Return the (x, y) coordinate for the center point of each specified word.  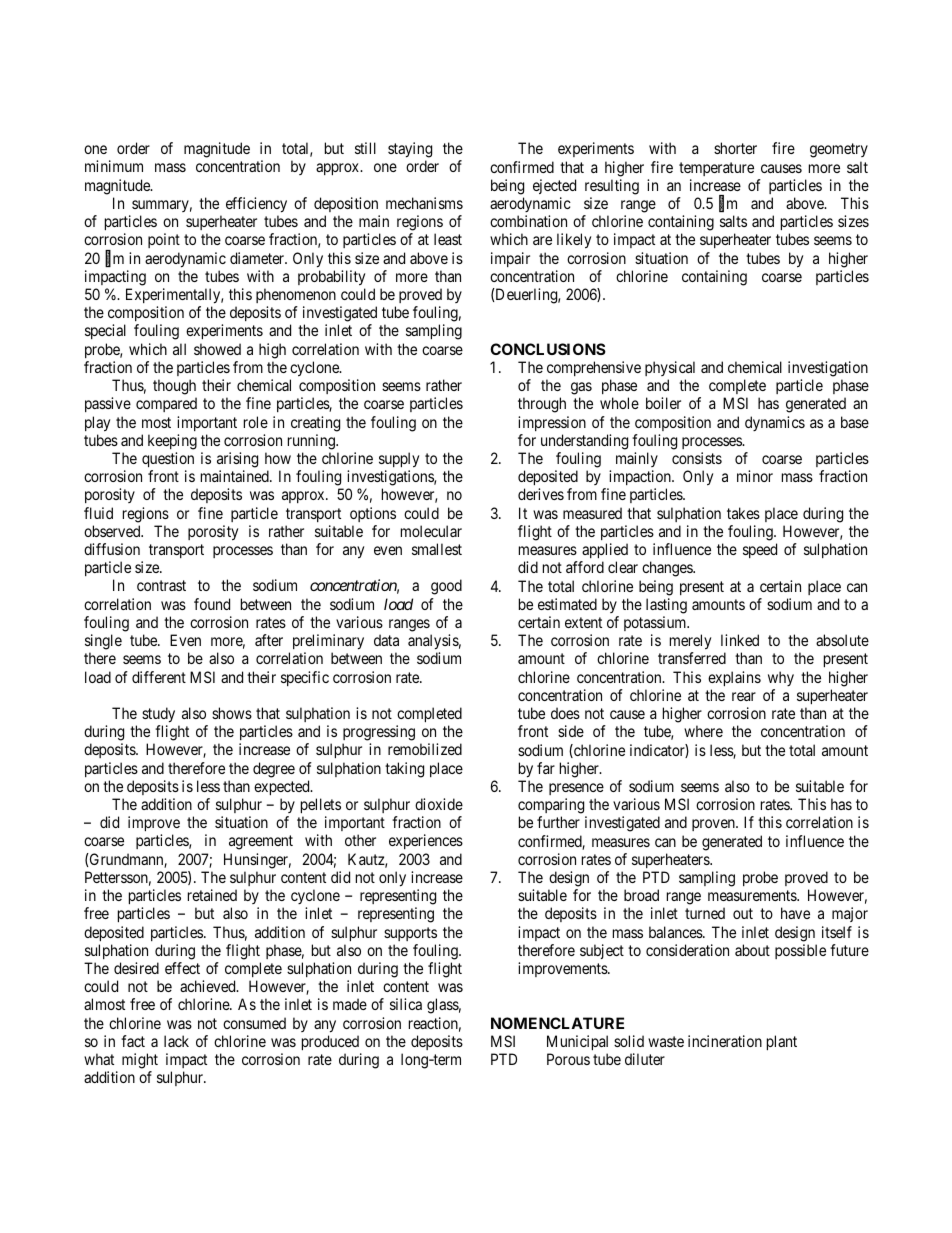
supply (399, 460)
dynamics (775, 423)
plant (782, 1042)
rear (744, 696)
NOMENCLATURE (557, 1023)
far (546, 768)
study (158, 715)
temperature (716, 169)
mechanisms (424, 203)
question (168, 459)
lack (176, 1041)
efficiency (256, 205)
